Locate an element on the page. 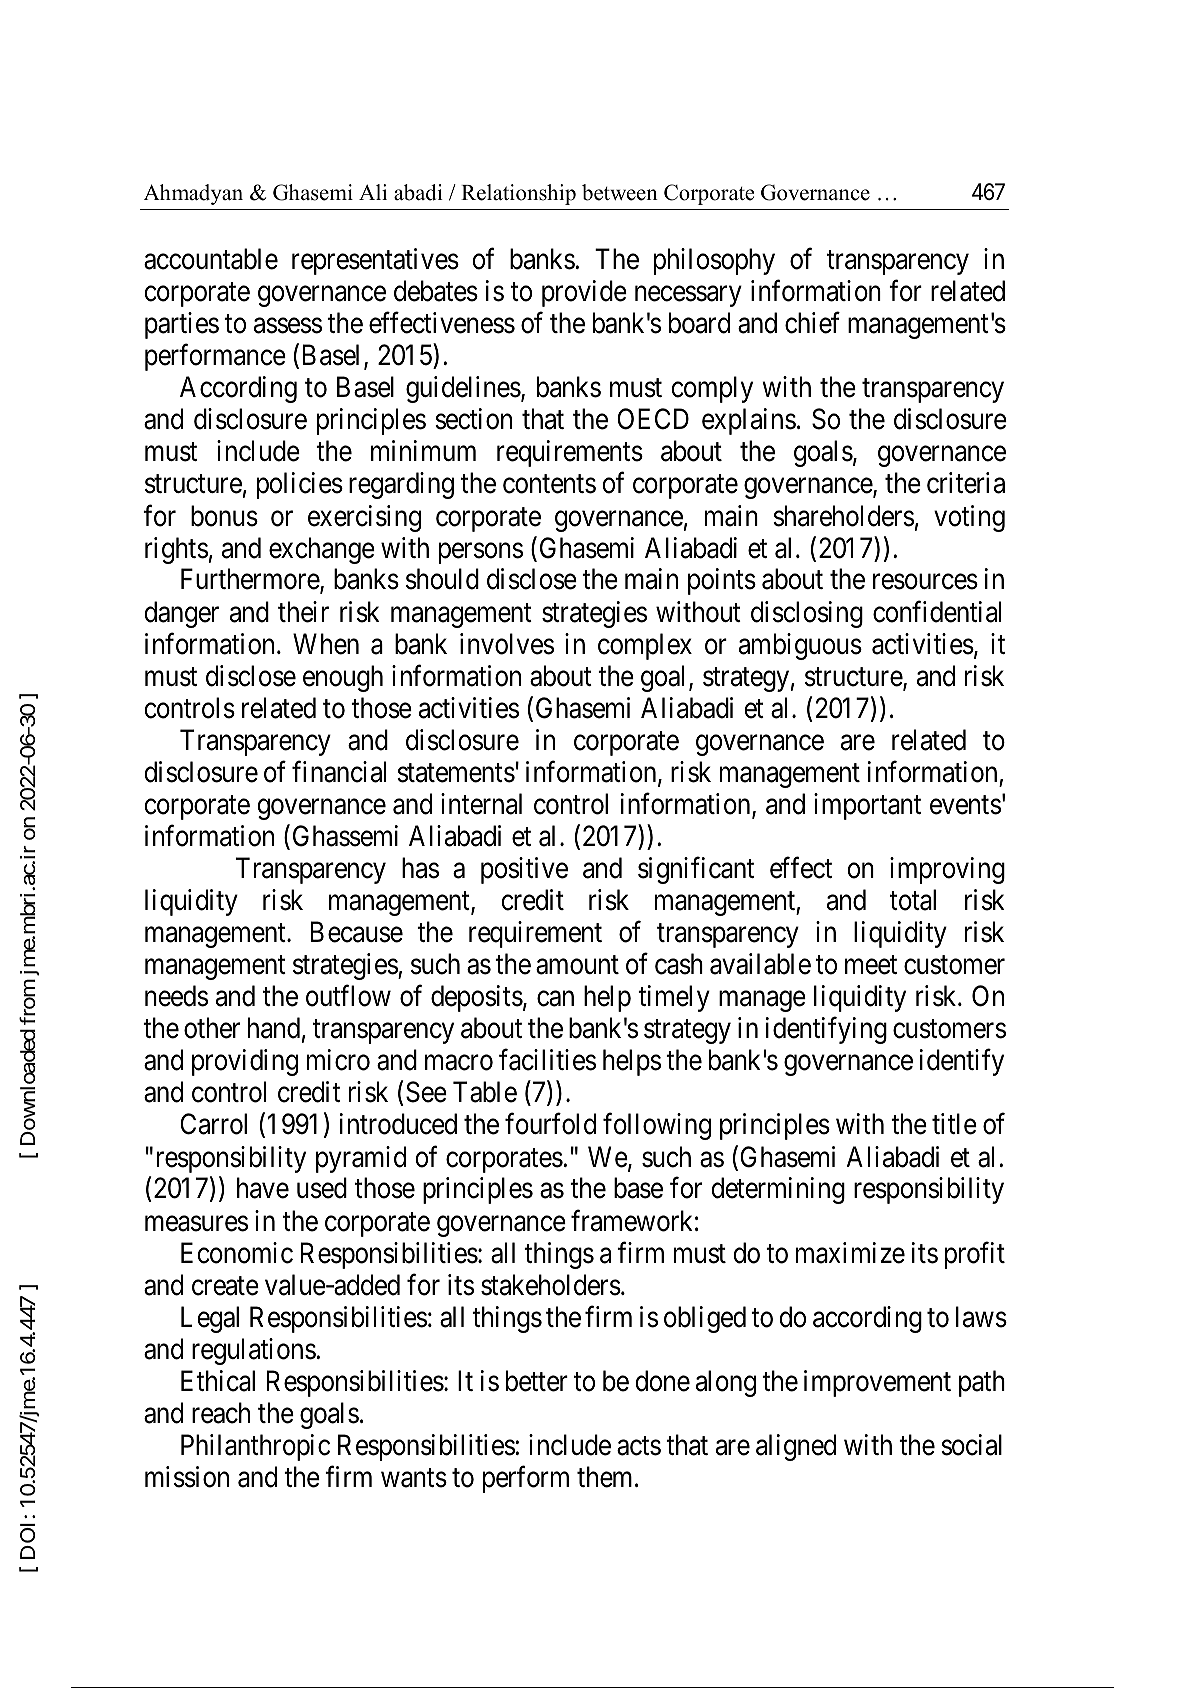 This image has height=1688, width=1185. providing is located at coordinates (245, 1062).
